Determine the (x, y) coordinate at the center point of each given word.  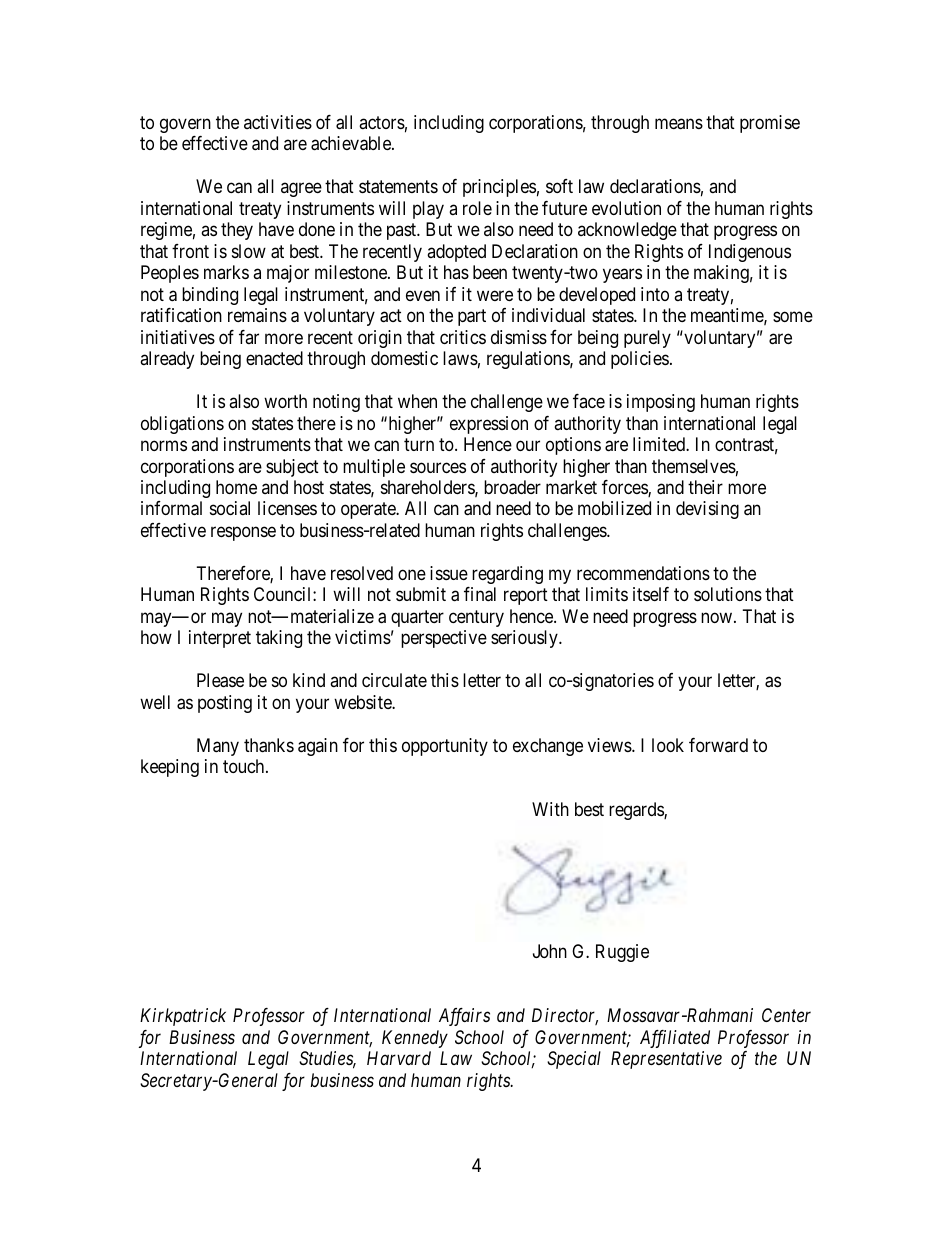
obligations (182, 425)
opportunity (445, 747)
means (679, 124)
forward (718, 745)
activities (278, 122)
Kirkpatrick (183, 1017)
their (705, 487)
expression (489, 425)
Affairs (464, 1017)
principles (499, 188)
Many (218, 747)
